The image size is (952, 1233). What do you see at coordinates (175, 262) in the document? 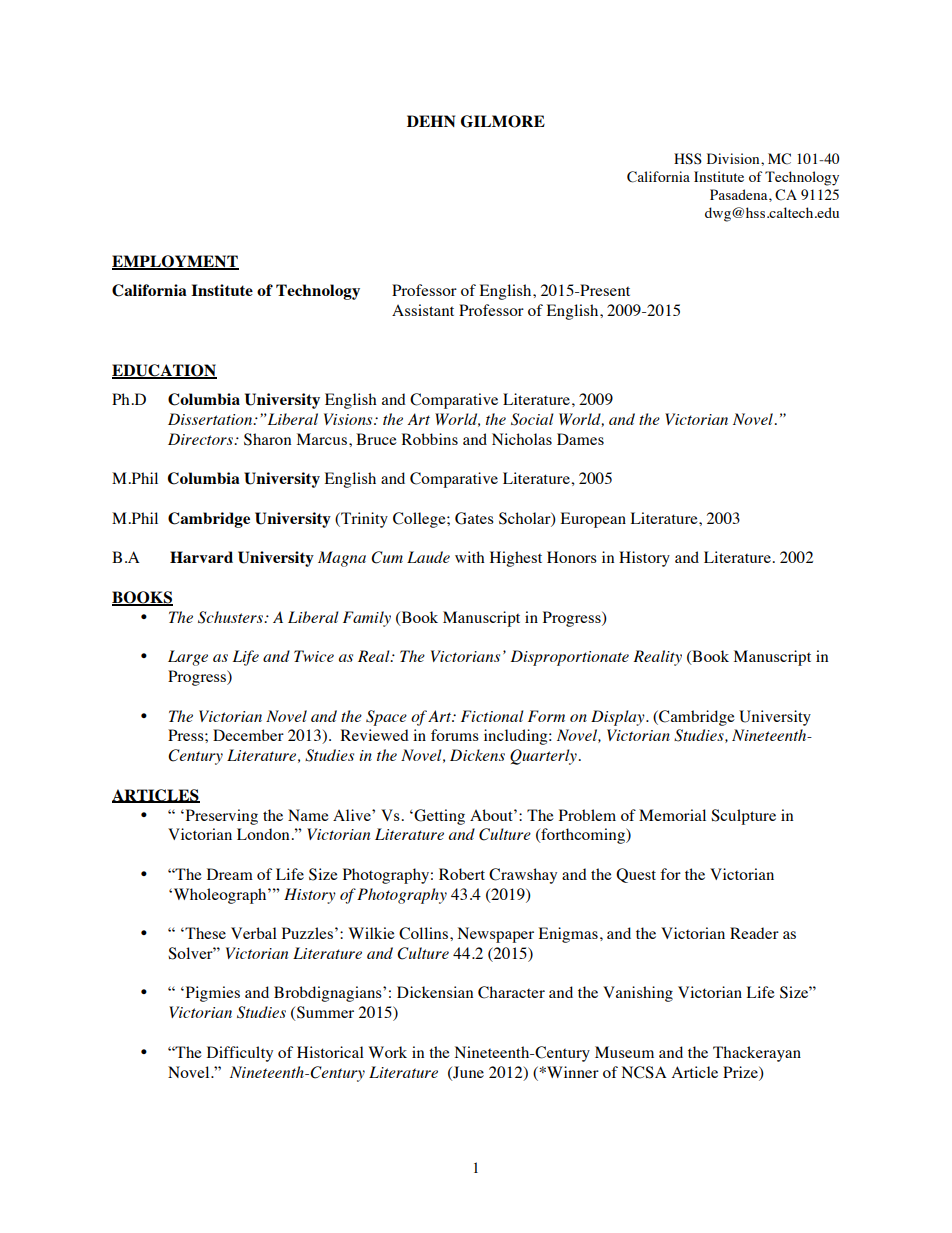
I see `EMPLOYMENT` at bounding box center [175, 262].
